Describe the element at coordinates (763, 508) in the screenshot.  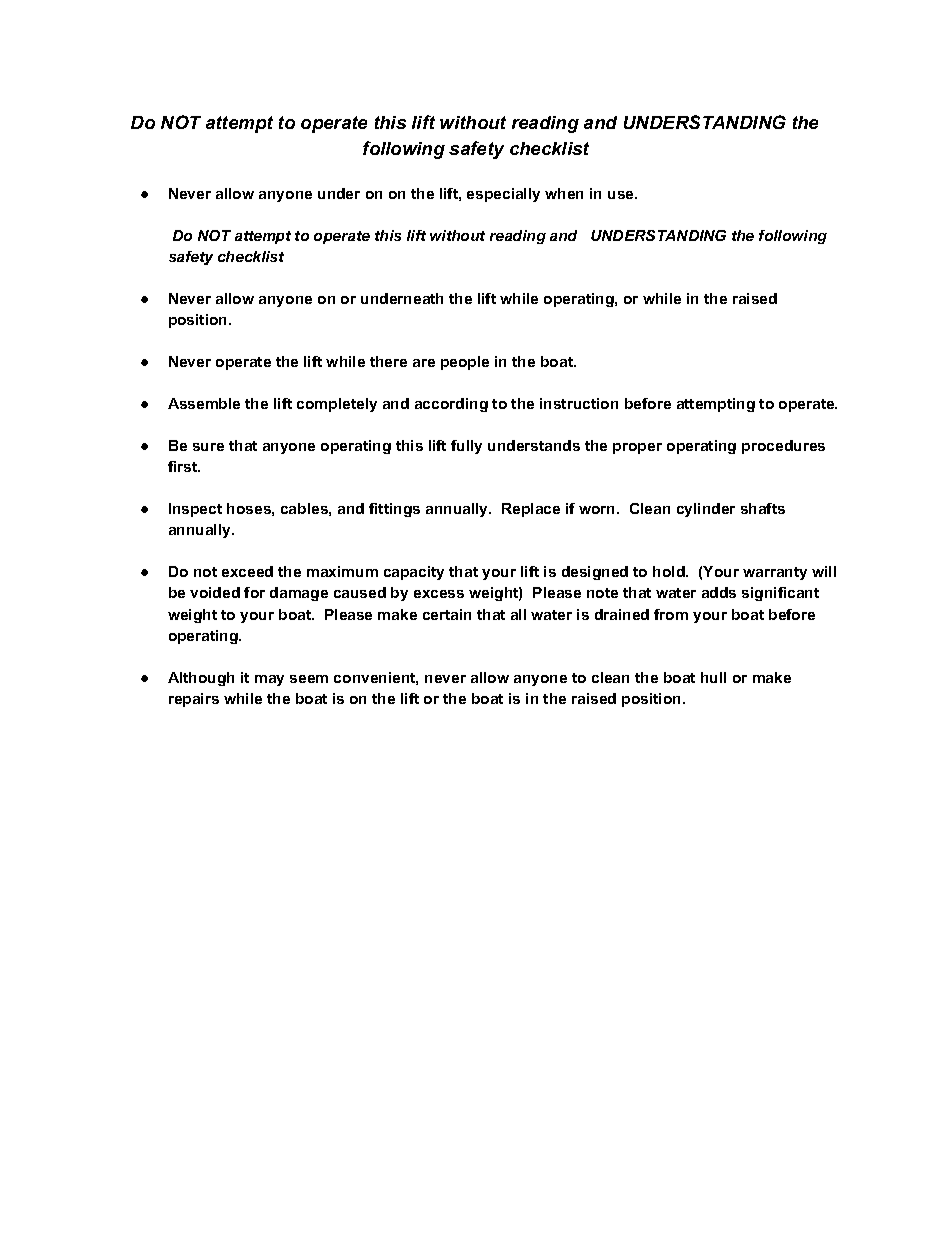
I see `shafts` at that location.
